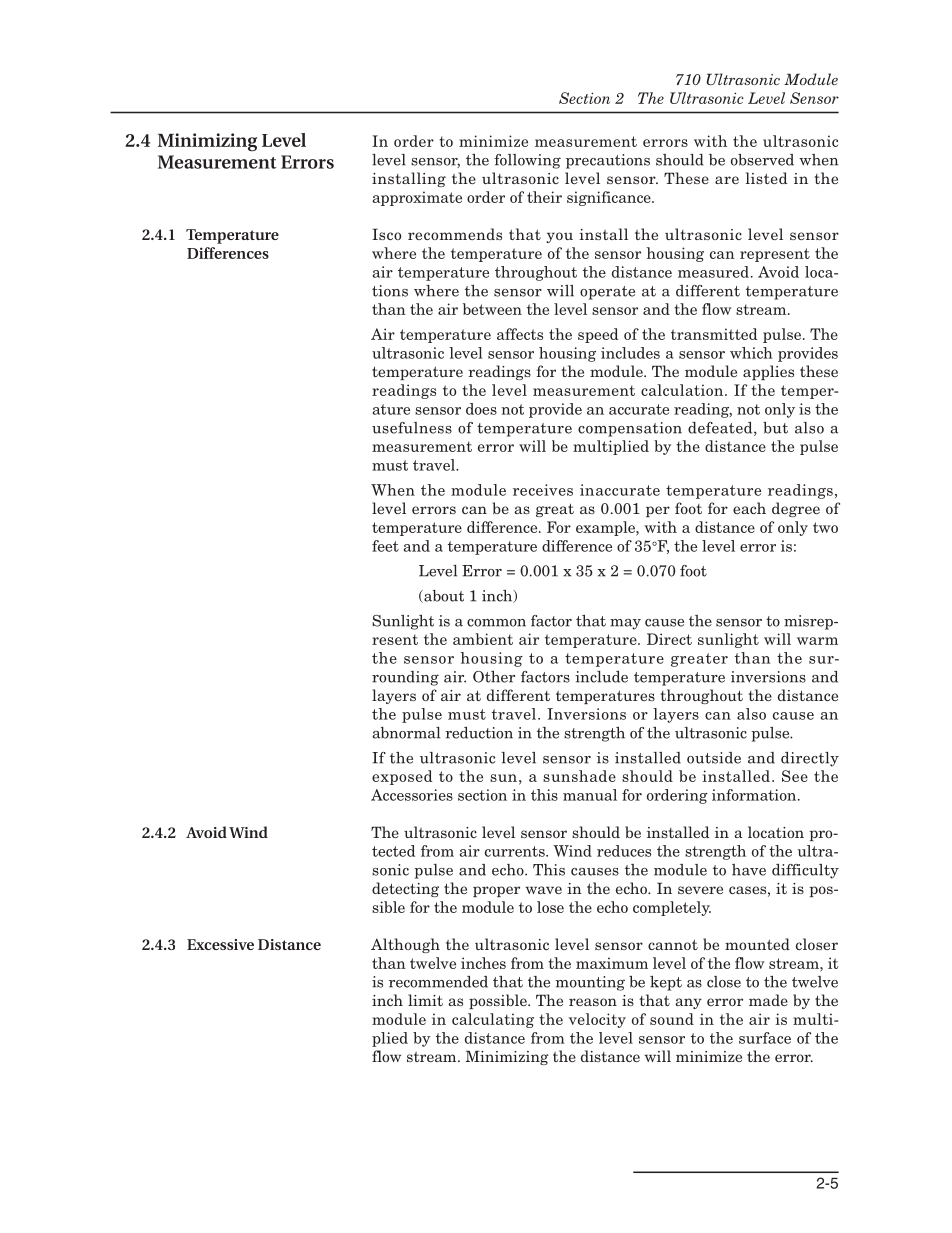 The image size is (952, 1233). Describe the element at coordinates (481, 409) in the image. I see `does` at that location.
